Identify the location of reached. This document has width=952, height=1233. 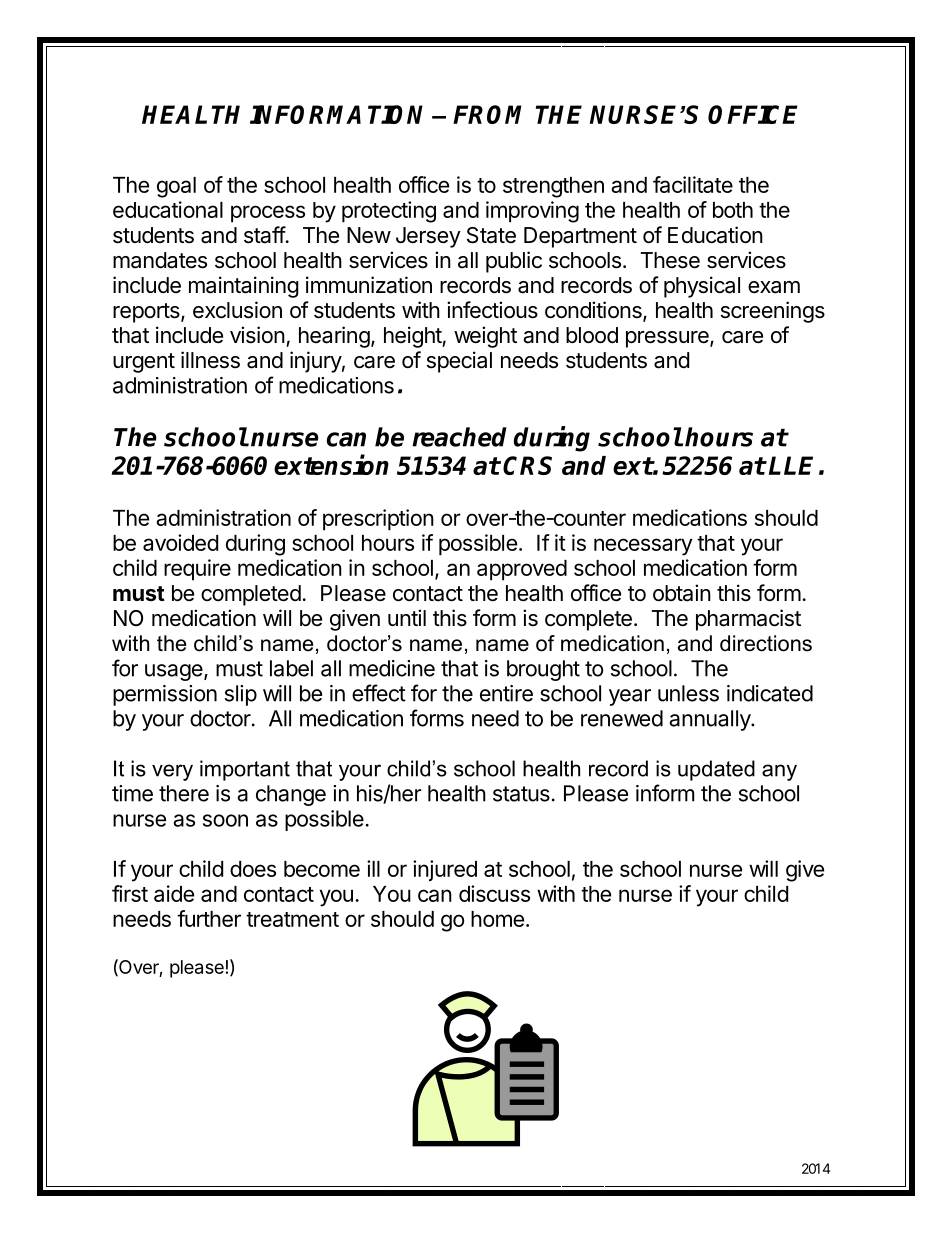
(459, 437).
